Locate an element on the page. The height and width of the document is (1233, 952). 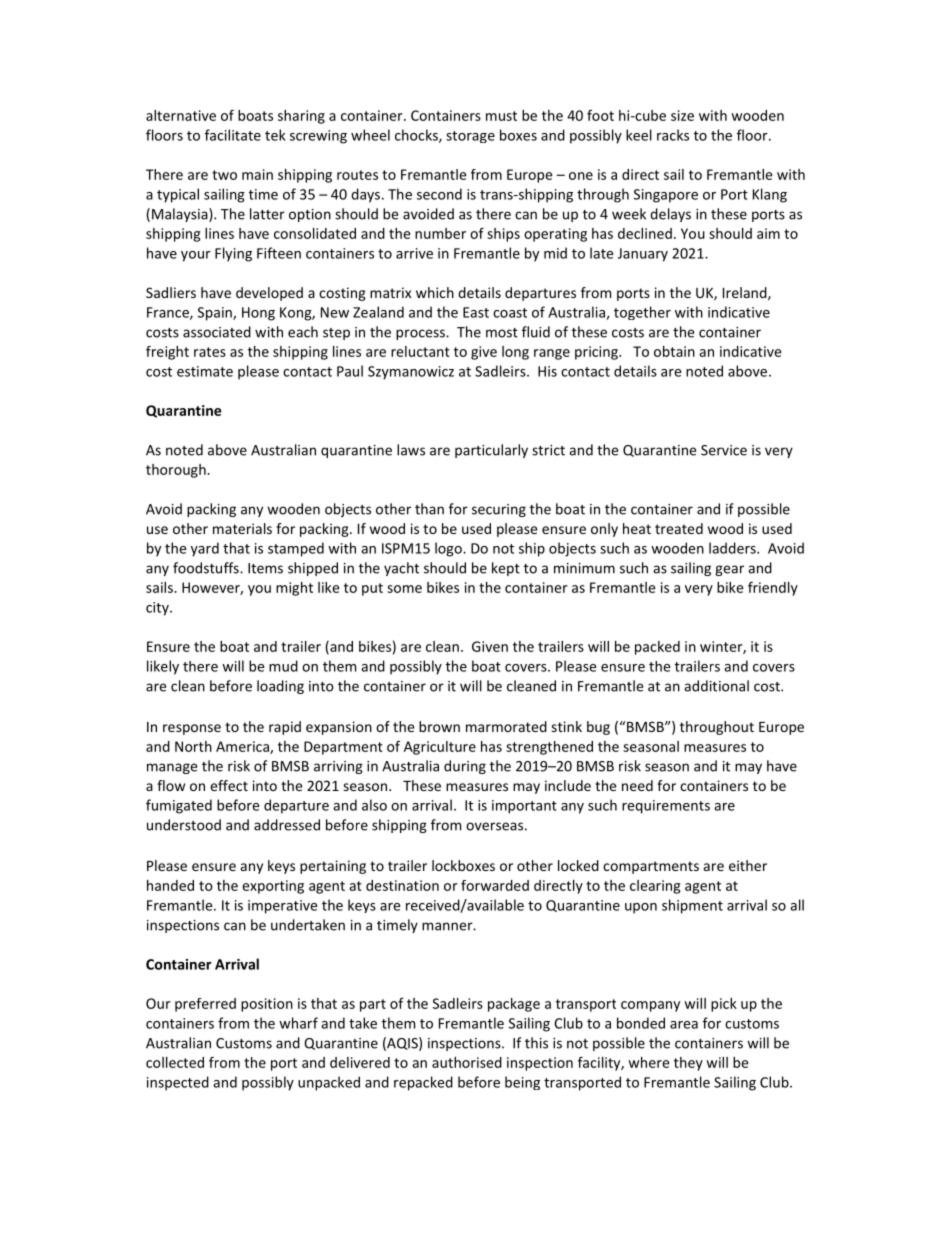
during is located at coordinates (465, 767).
